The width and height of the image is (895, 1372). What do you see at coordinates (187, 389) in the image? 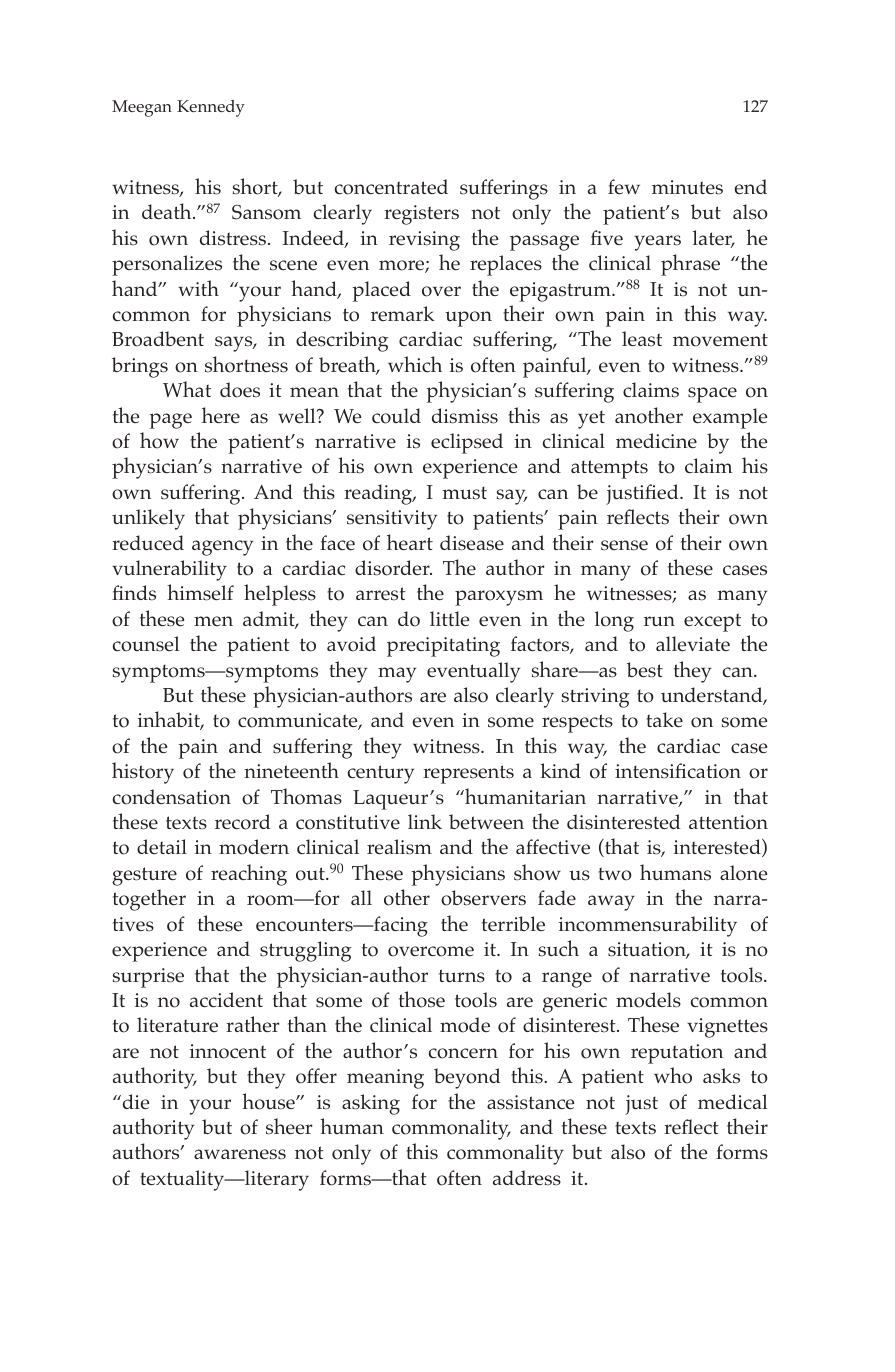
I see `What` at bounding box center [187, 389].
